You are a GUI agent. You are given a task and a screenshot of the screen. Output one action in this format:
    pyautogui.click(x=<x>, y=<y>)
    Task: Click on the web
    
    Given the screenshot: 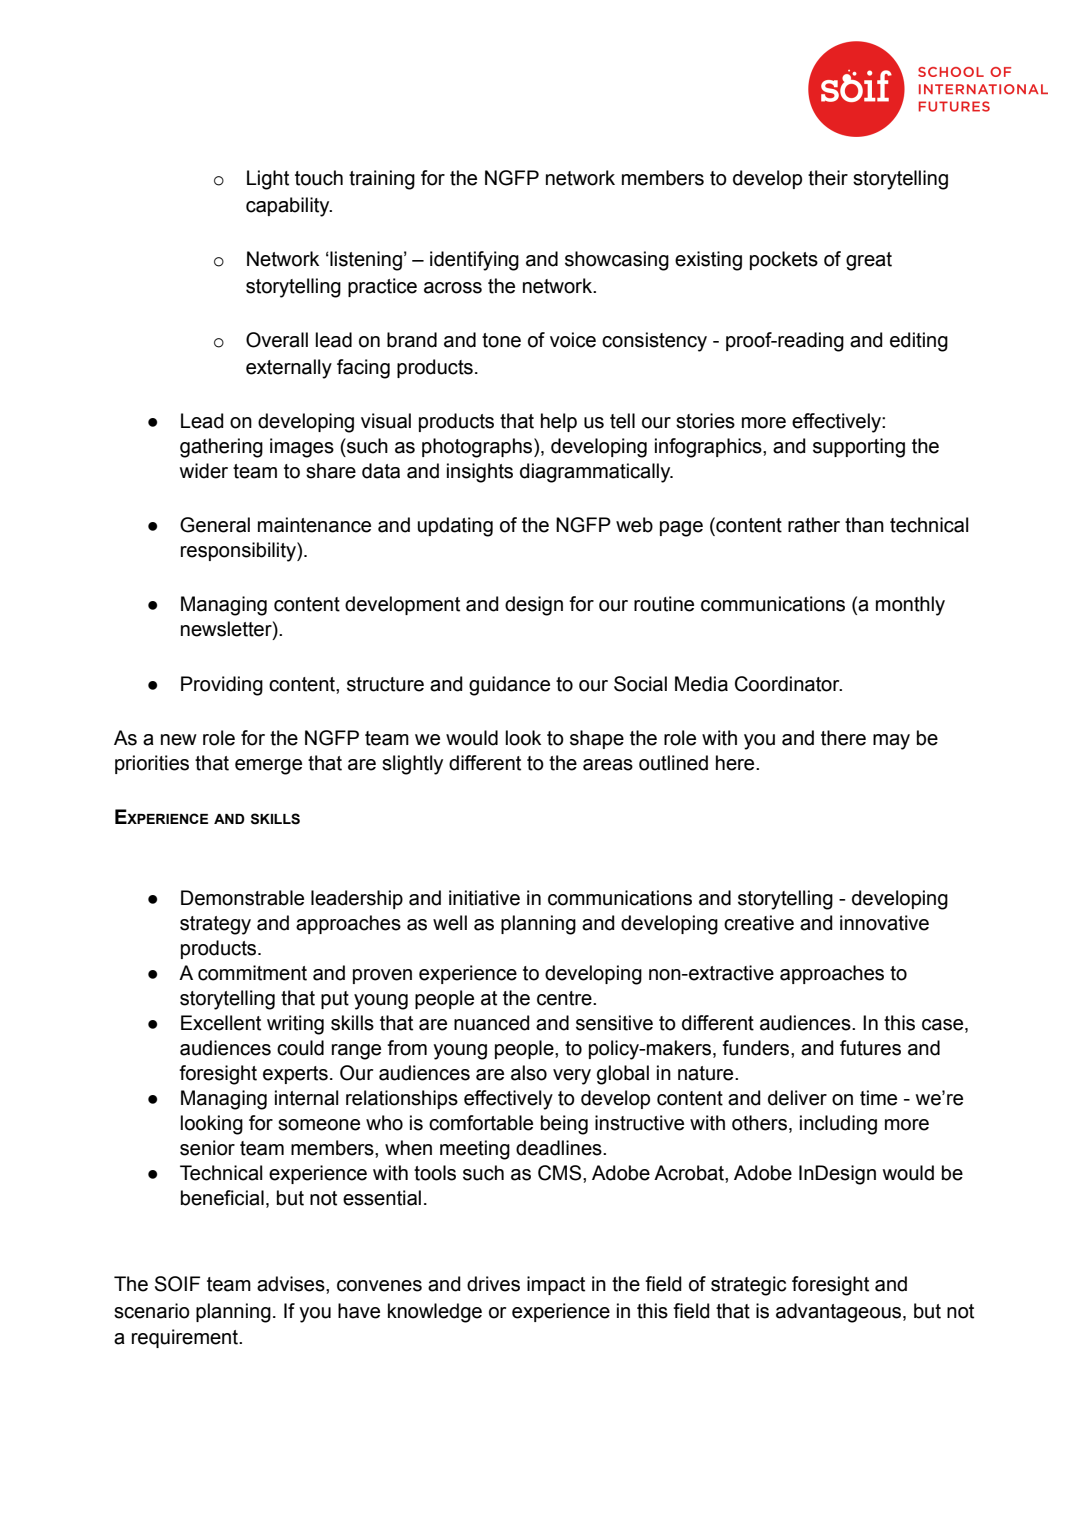 What is the action you would take?
    pyautogui.click(x=634, y=525)
